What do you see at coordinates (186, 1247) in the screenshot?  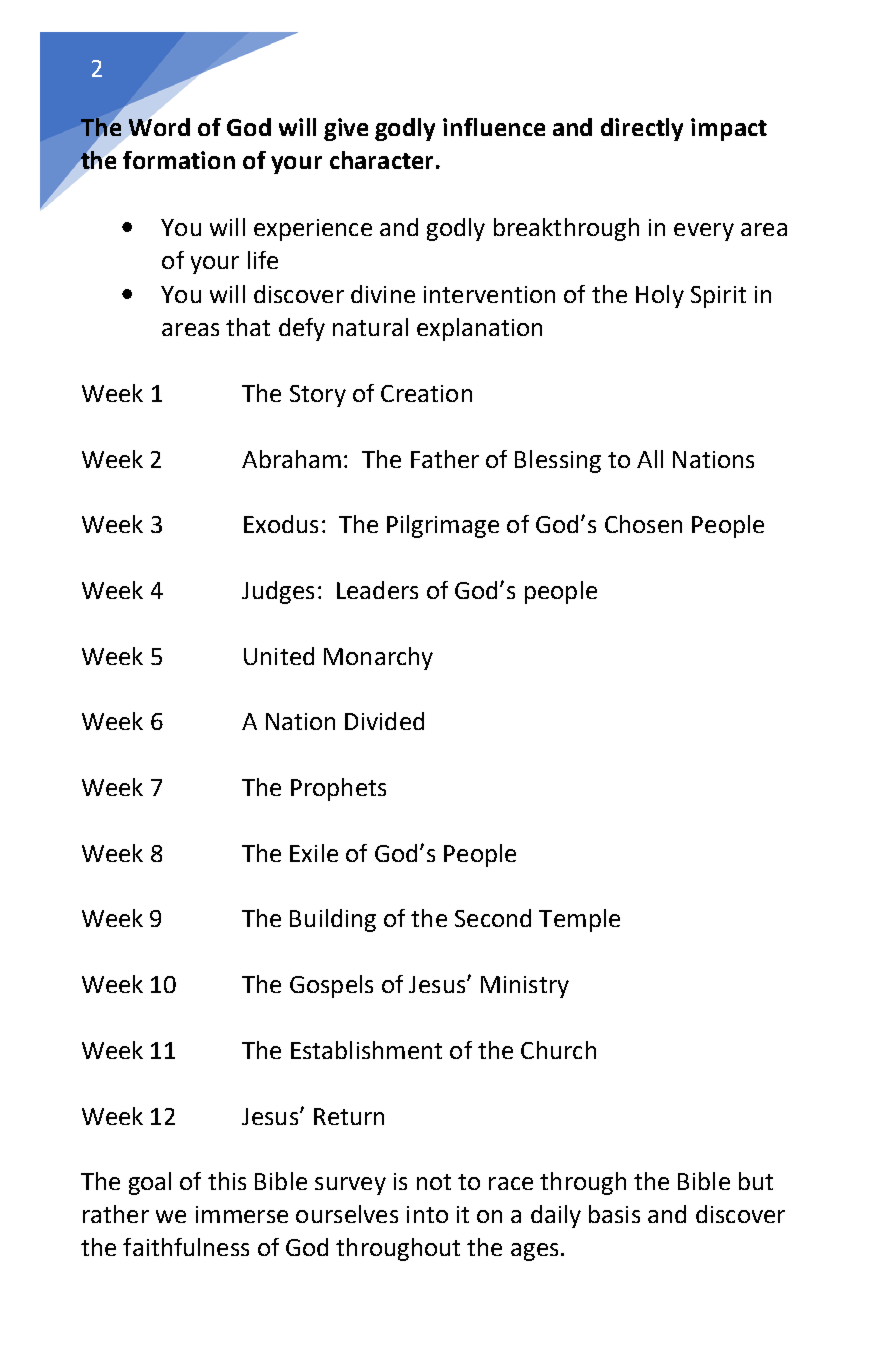 I see `faithfulness` at bounding box center [186, 1247].
